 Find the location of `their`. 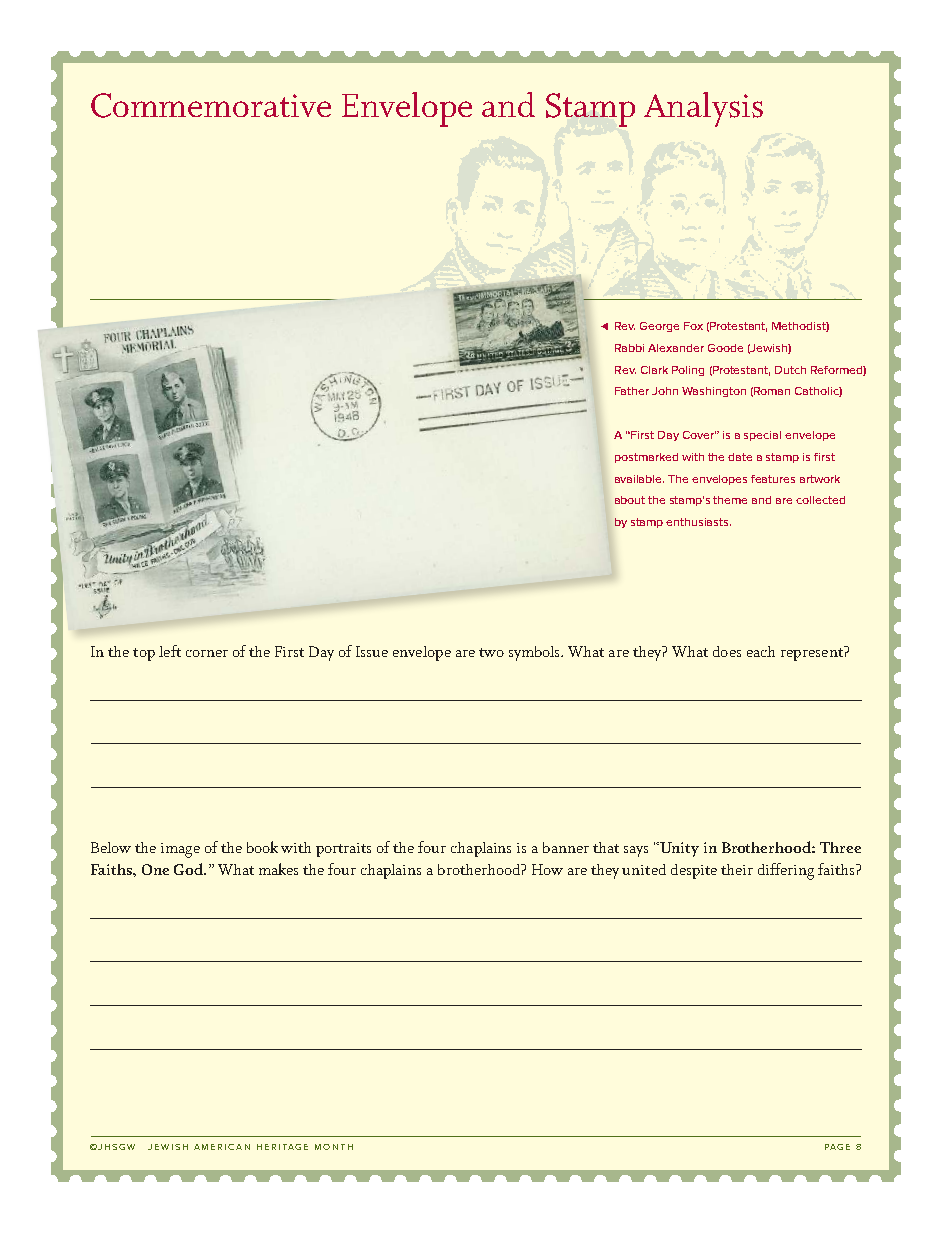

their is located at coordinates (737, 869).
